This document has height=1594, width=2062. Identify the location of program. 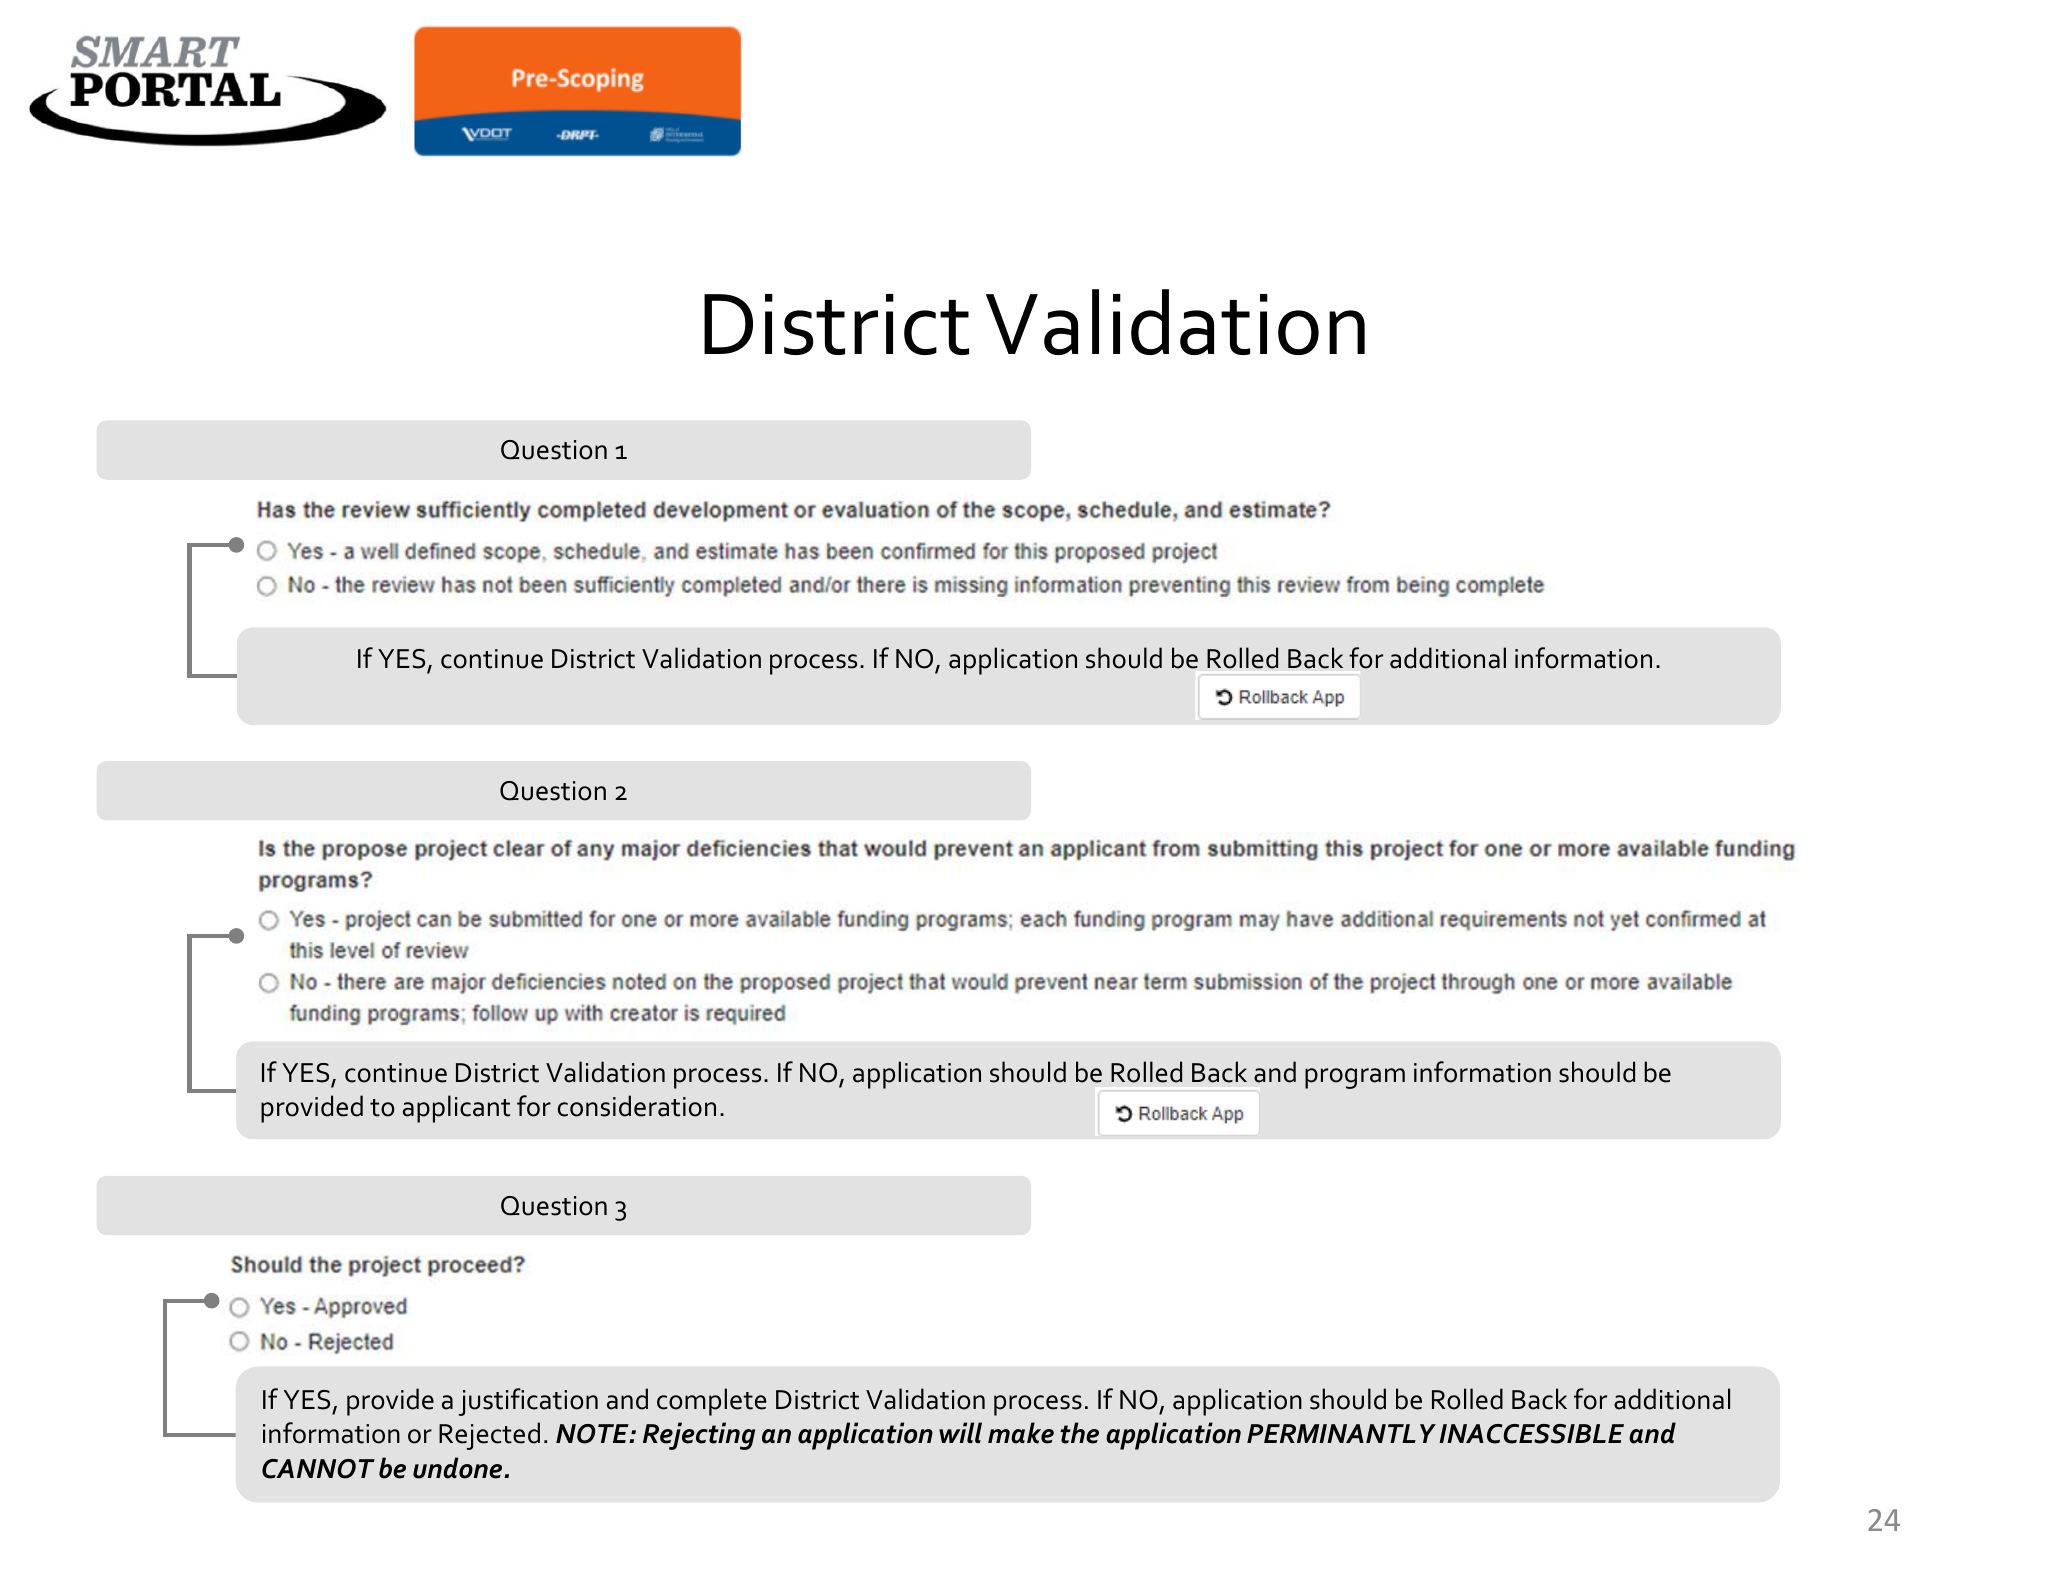
(1355, 1078).
